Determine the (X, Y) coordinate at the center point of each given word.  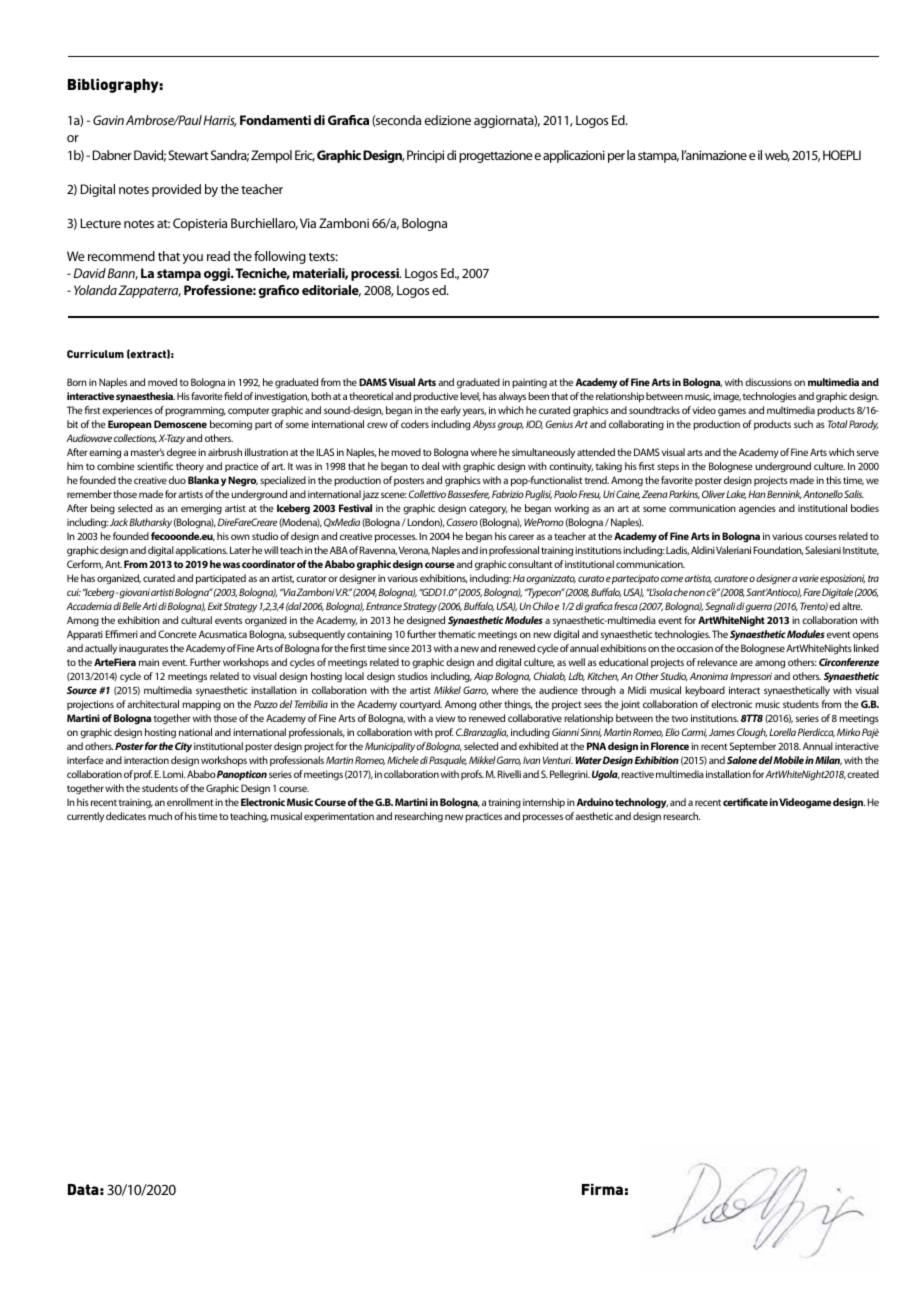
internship (544, 803)
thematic (457, 634)
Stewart (188, 155)
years (474, 412)
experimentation (339, 817)
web (777, 156)
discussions (768, 382)
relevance (717, 662)
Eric (305, 156)
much (160, 816)
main (149, 662)
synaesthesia (145, 397)
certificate (745, 802)
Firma (602, 1189)
